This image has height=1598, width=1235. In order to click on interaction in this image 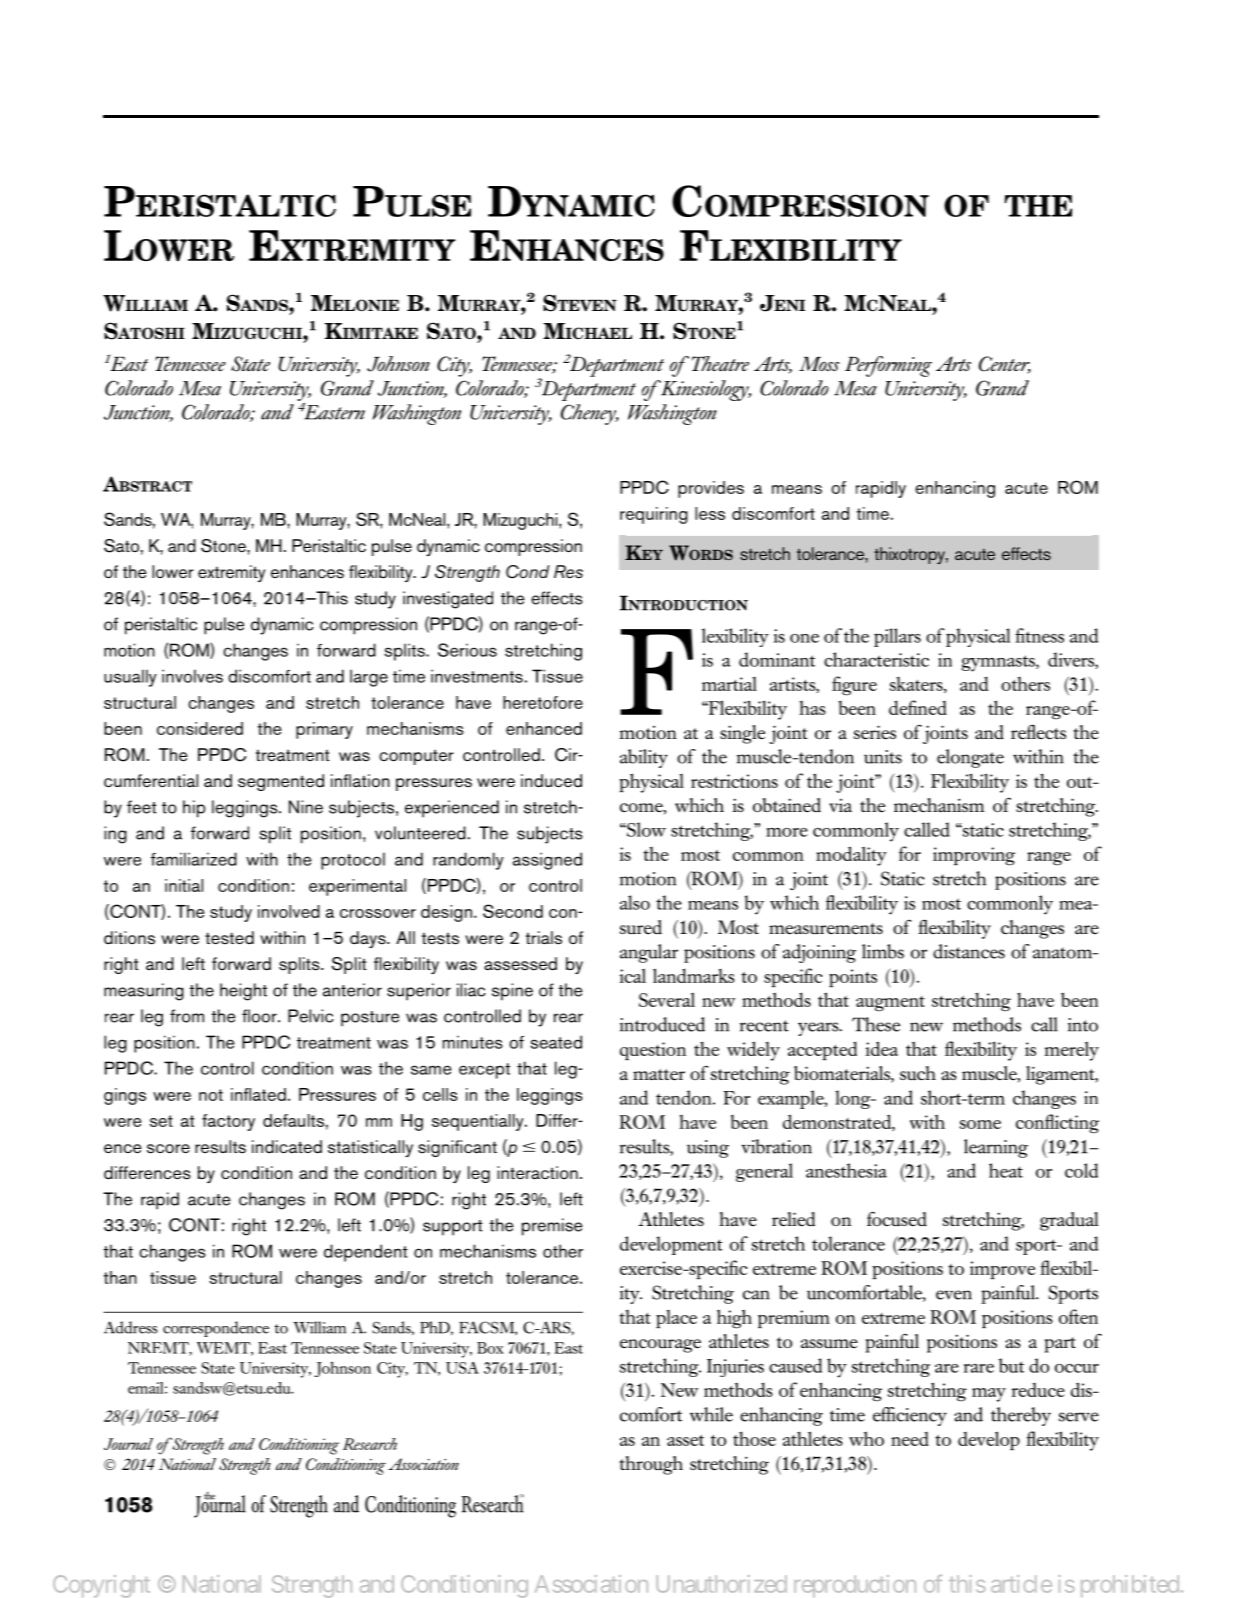, I will do `click(537, 1172)`.
